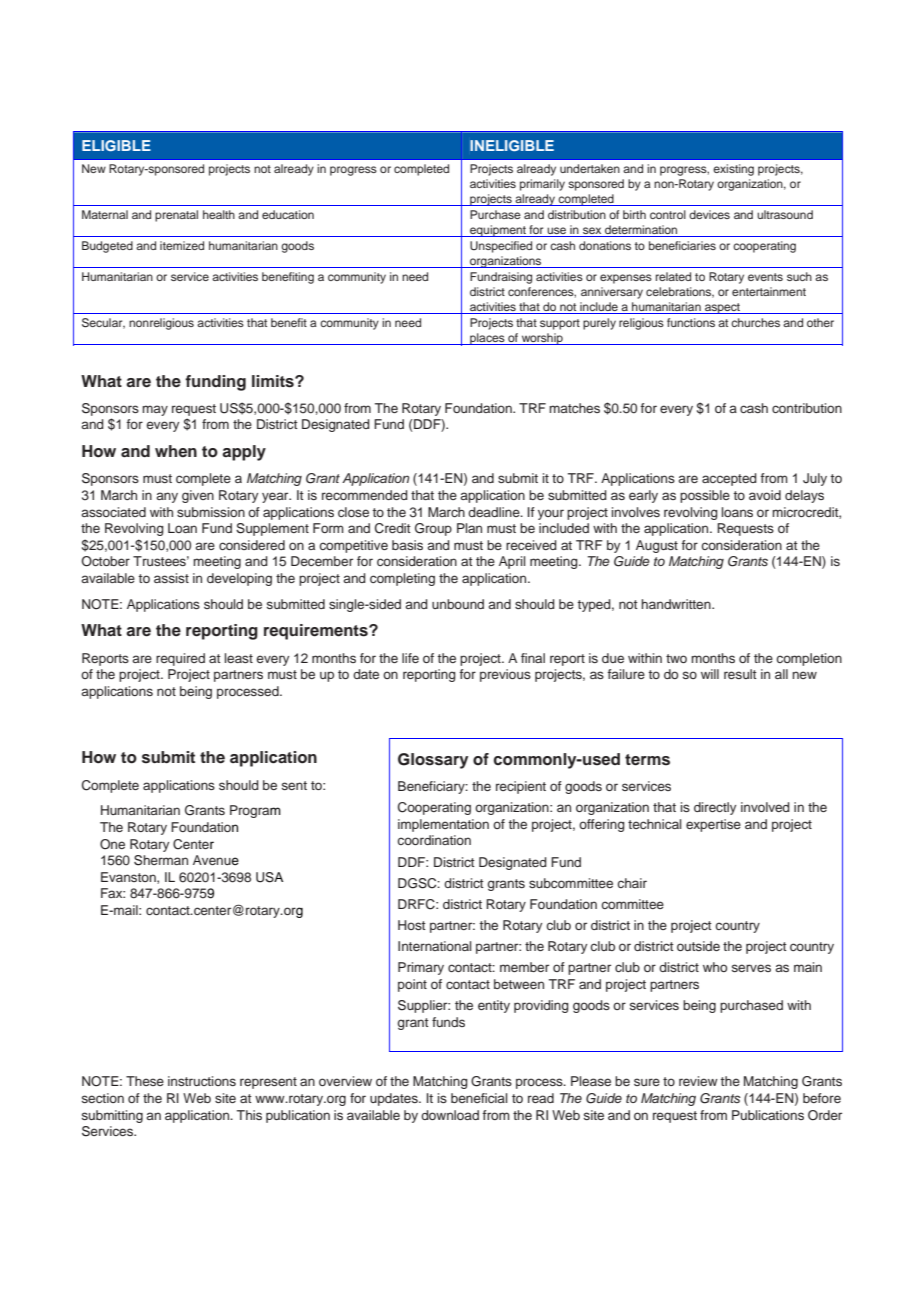 The height and width of the screenshot is (1308, 924). What do you see at coordinates (495, 512) in the screenshot?
I see `deadline` at bounding box center [495, 512].
